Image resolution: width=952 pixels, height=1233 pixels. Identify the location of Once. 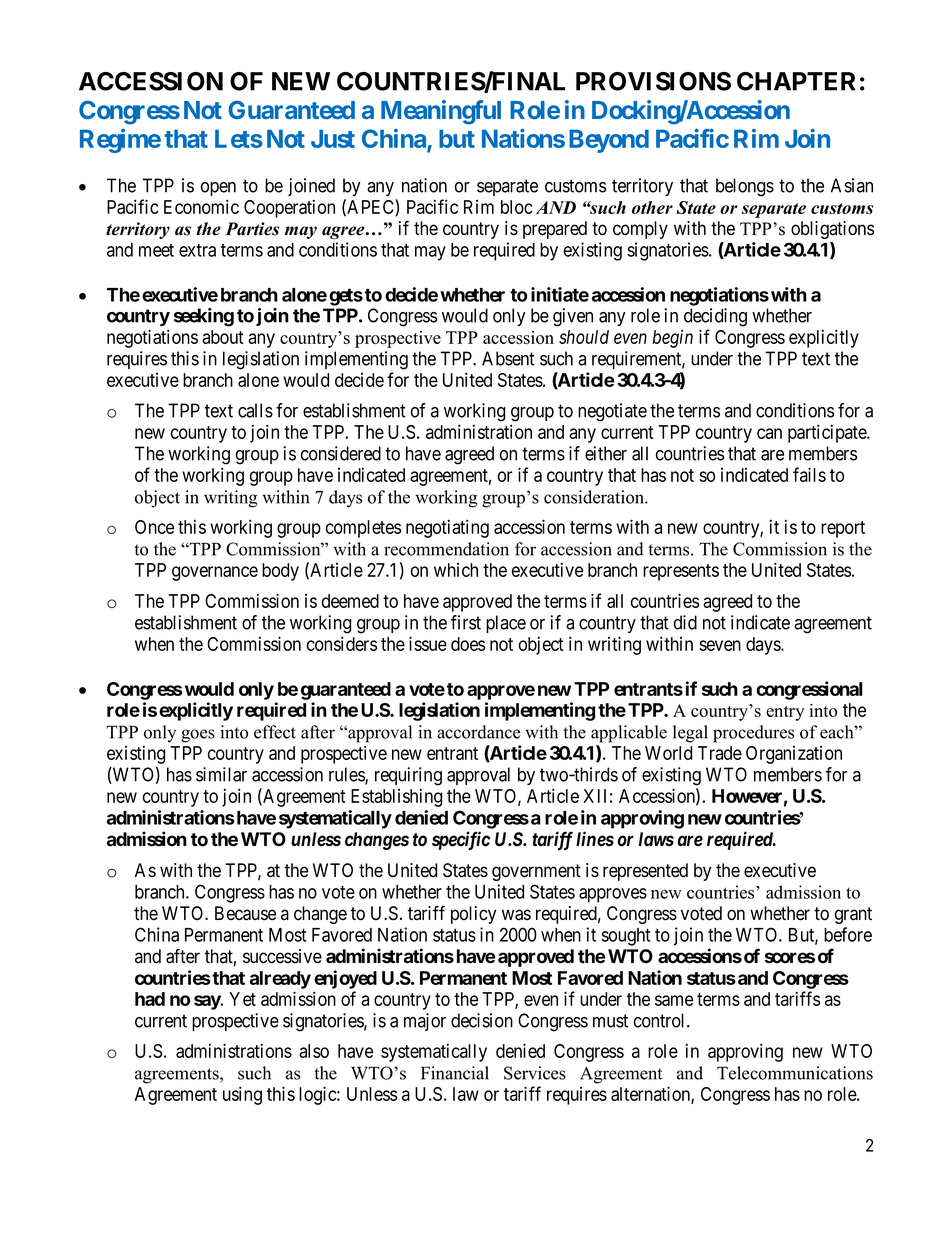
(154, 527).
